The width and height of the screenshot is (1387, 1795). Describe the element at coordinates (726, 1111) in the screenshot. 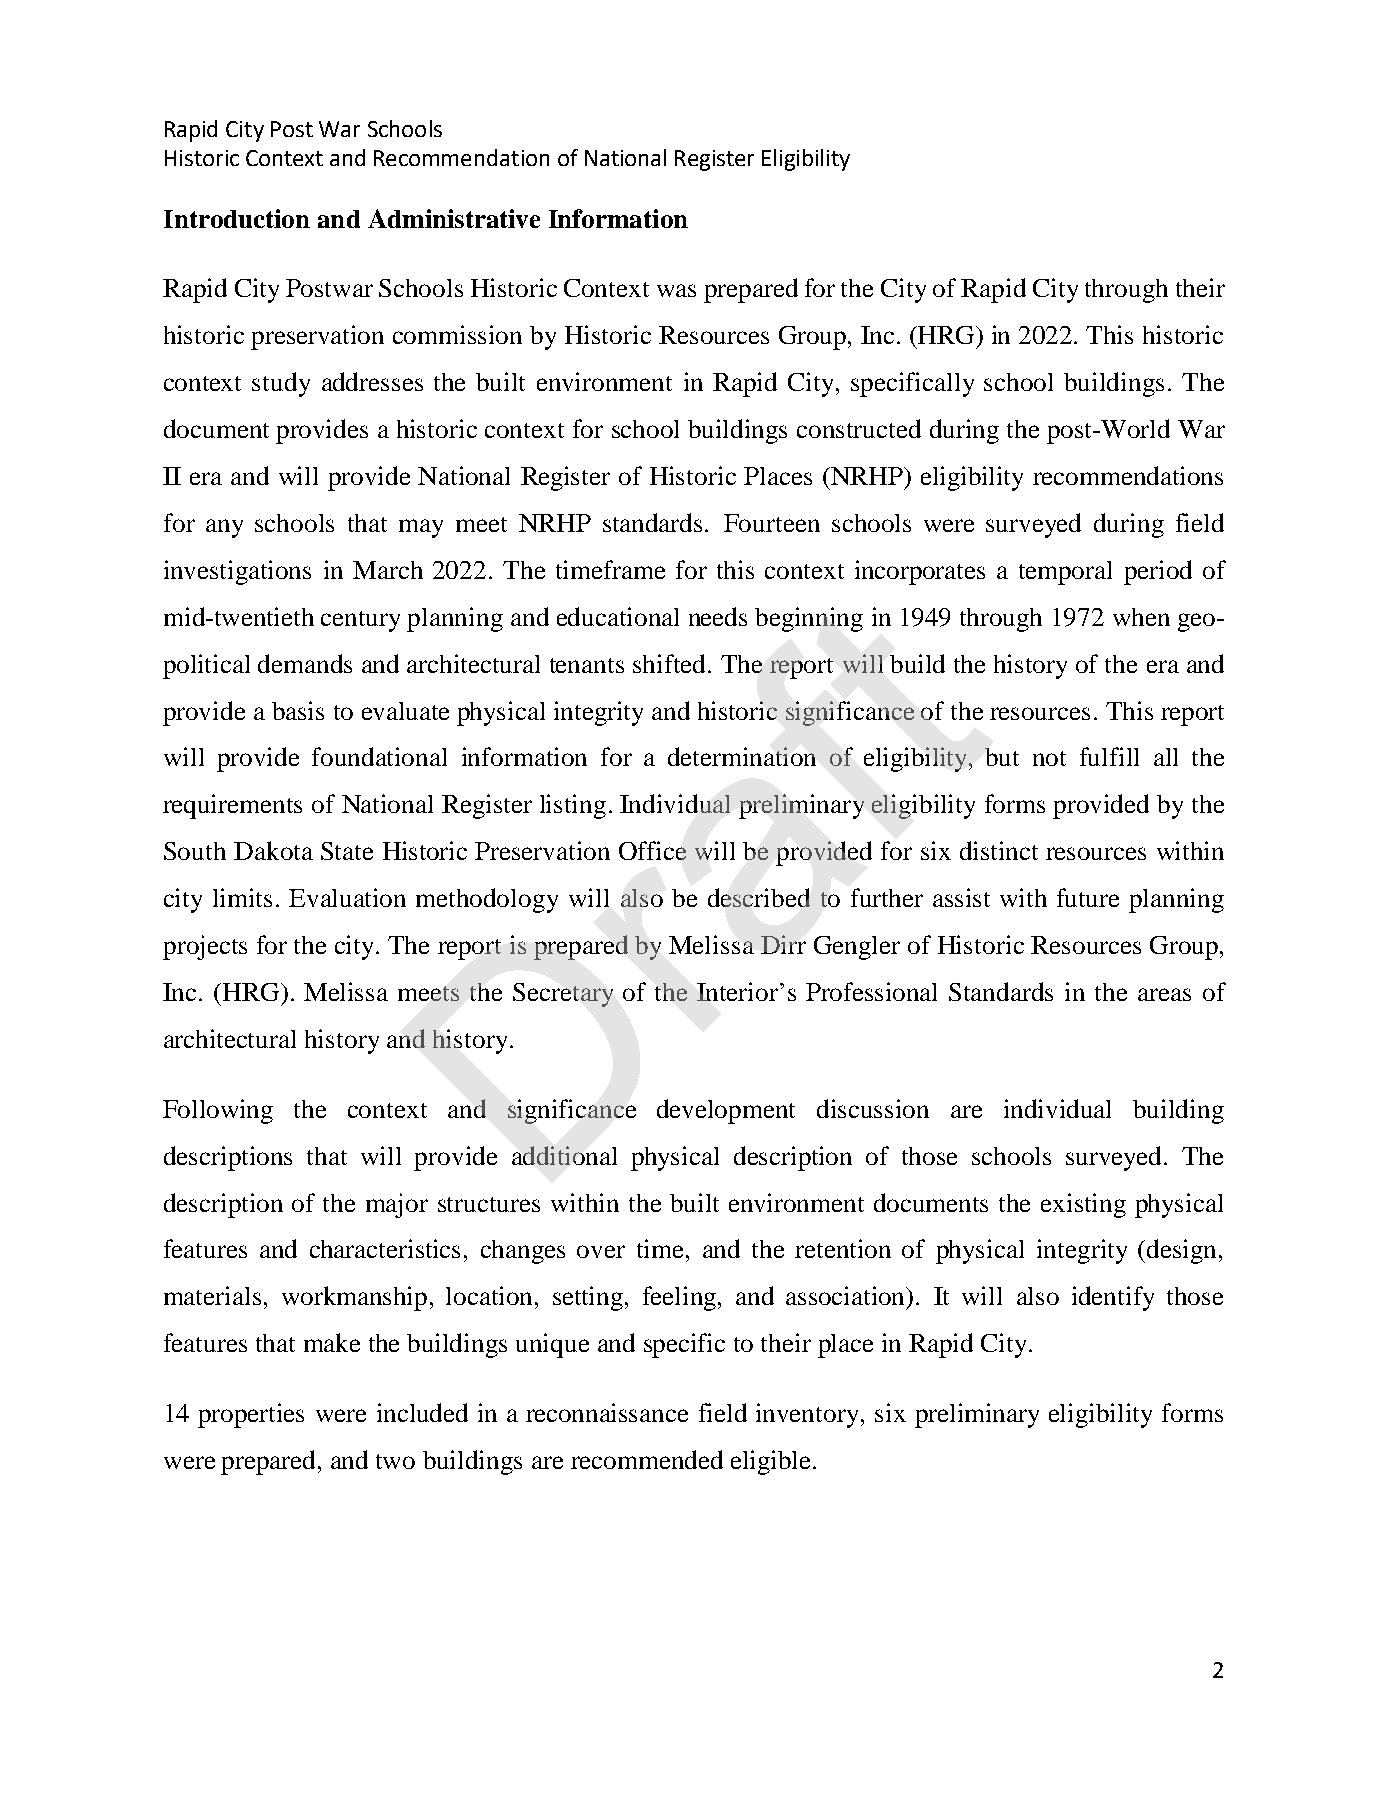

I see `development` at that location.
